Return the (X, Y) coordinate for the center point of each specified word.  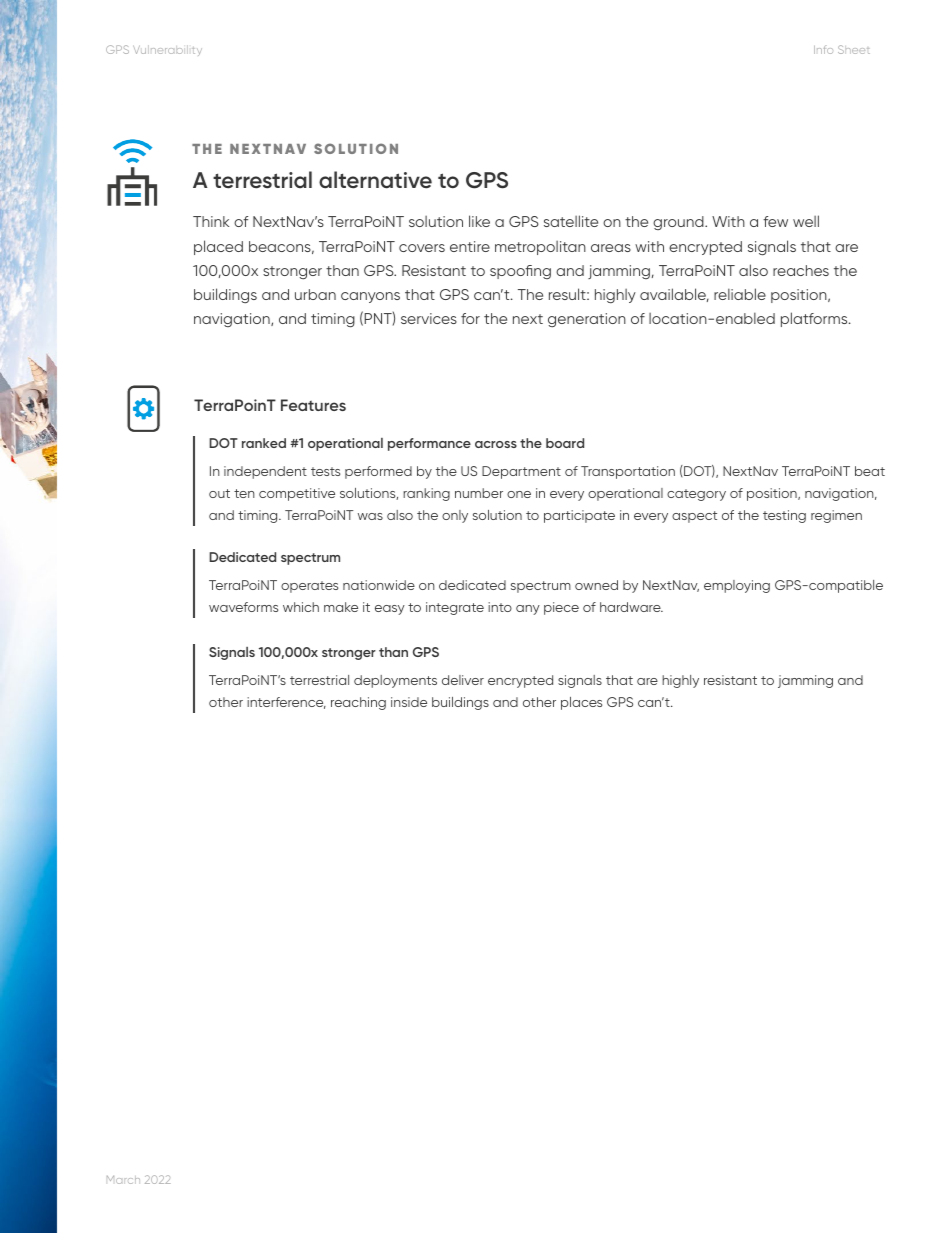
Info (823, 49)
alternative (375, 180)
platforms (815, 319)
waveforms (243, 607)
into (500, 607)
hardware (631, 607)
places (581, 703)
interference (286, 703)
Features (313, 405)
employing (737, 586)
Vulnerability (167, 50)
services (429, 318)
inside (409, 702)
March (123, 1180)
